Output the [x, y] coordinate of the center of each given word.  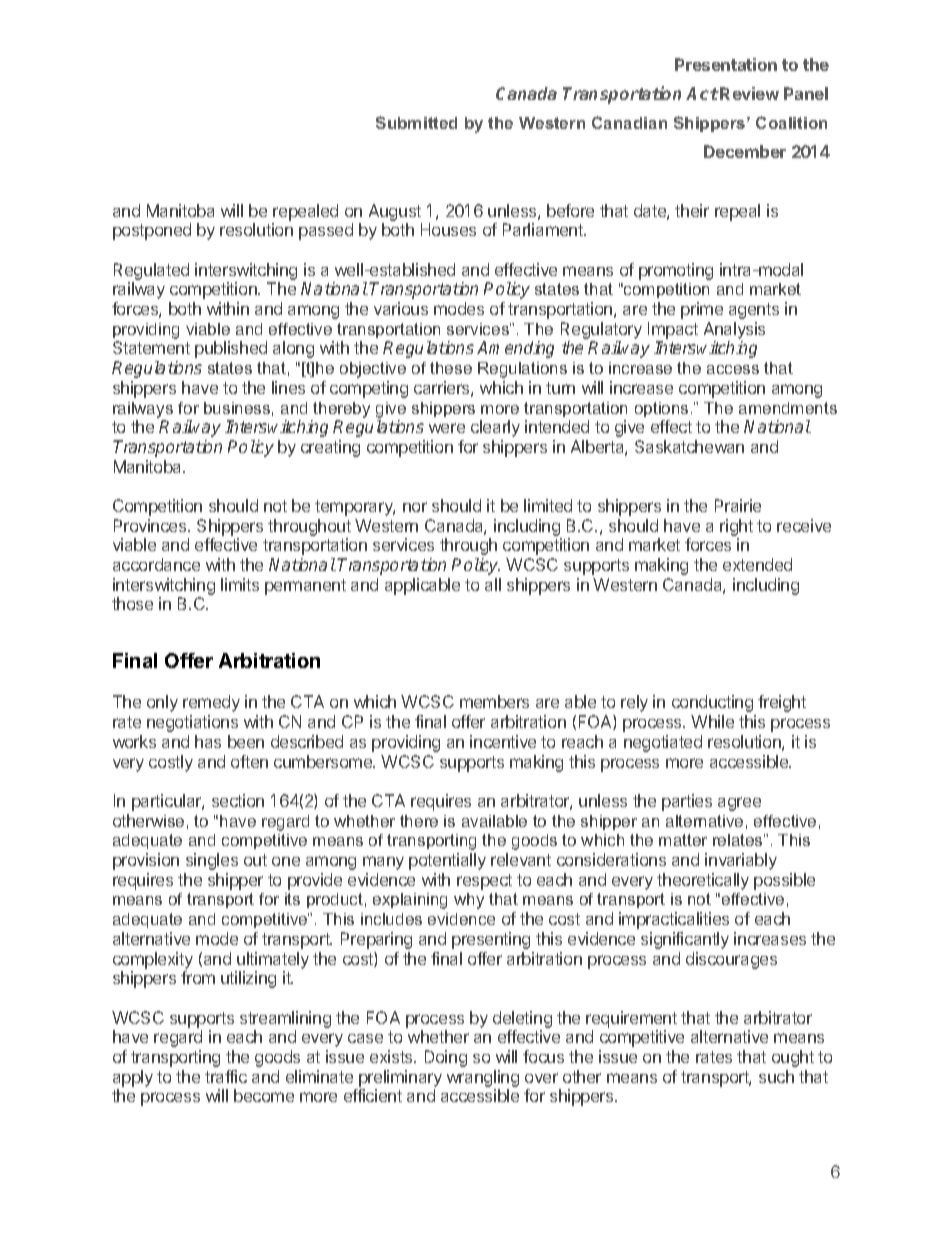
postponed [152, 231]
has [208, 741]
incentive [503, 741]
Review [749, 93]
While [712, 721]
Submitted [416, 122]
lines [288, 387]
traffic [226, 1076]
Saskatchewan [689, 446]
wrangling [483, 1078]
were [447, 428]
